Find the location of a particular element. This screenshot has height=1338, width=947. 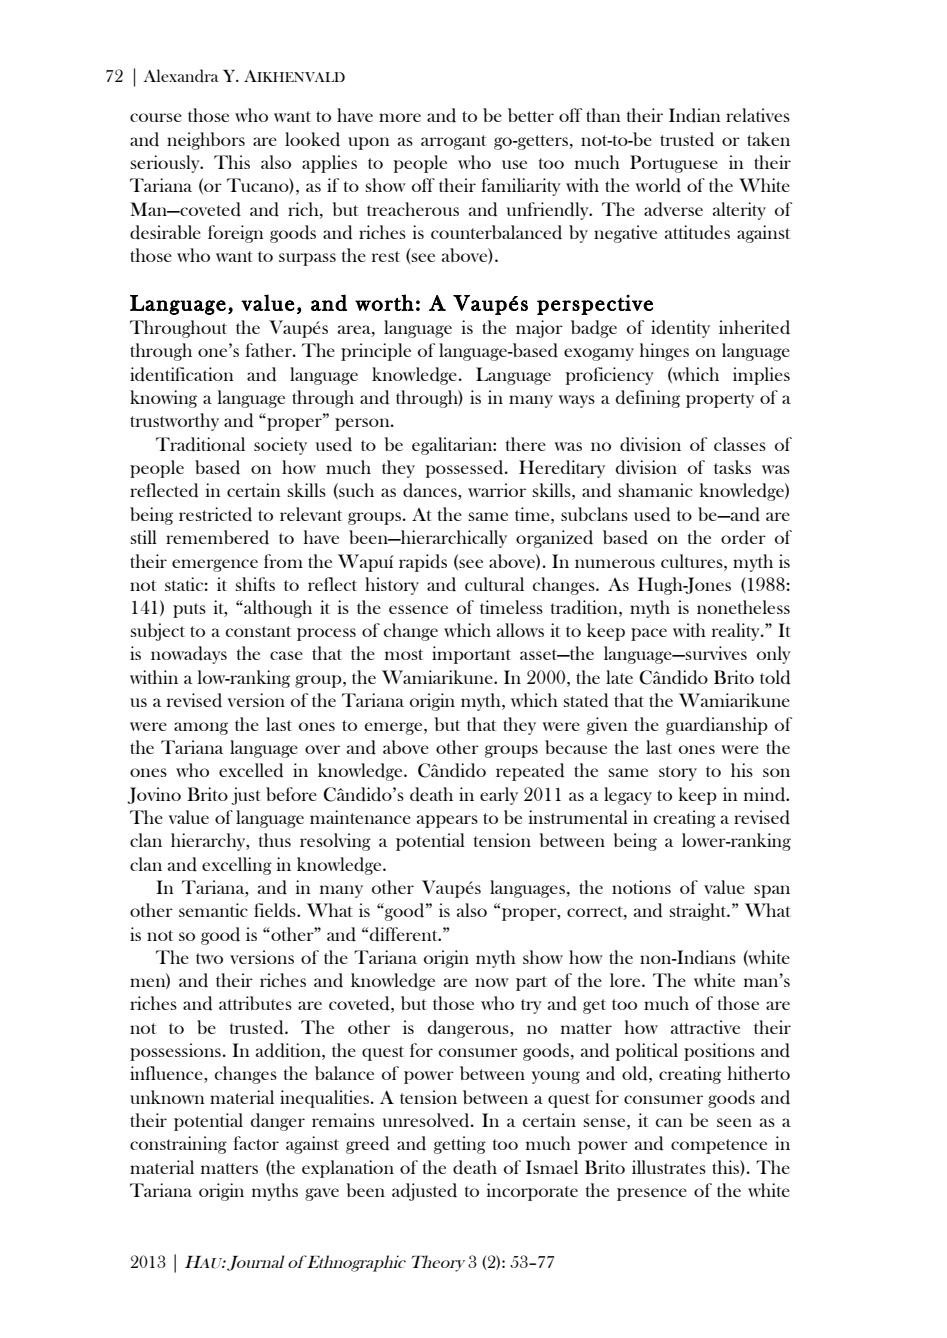

identity is located at coordinates (680, 329).
